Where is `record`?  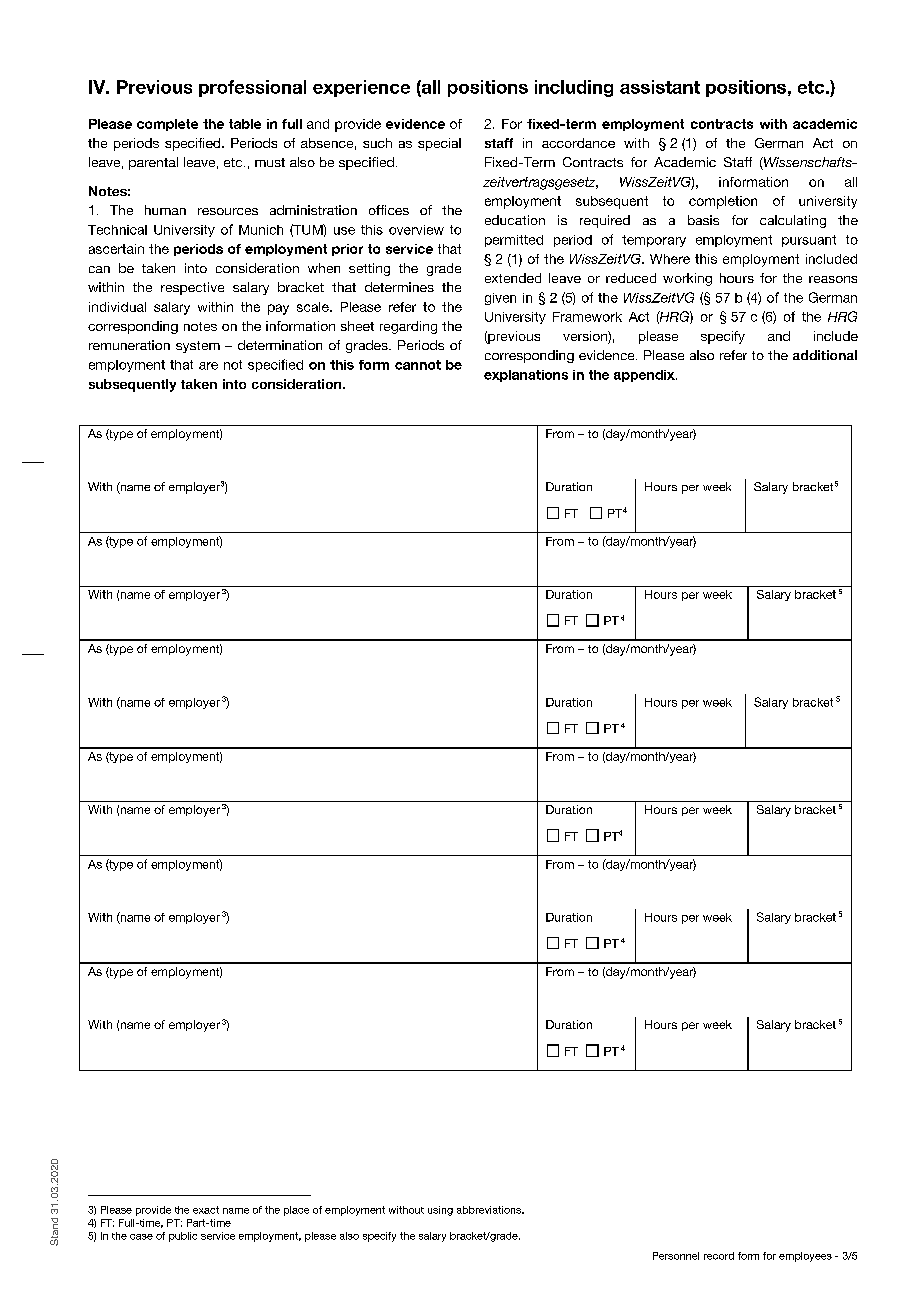 record is located at coordinates (719, 1256).
